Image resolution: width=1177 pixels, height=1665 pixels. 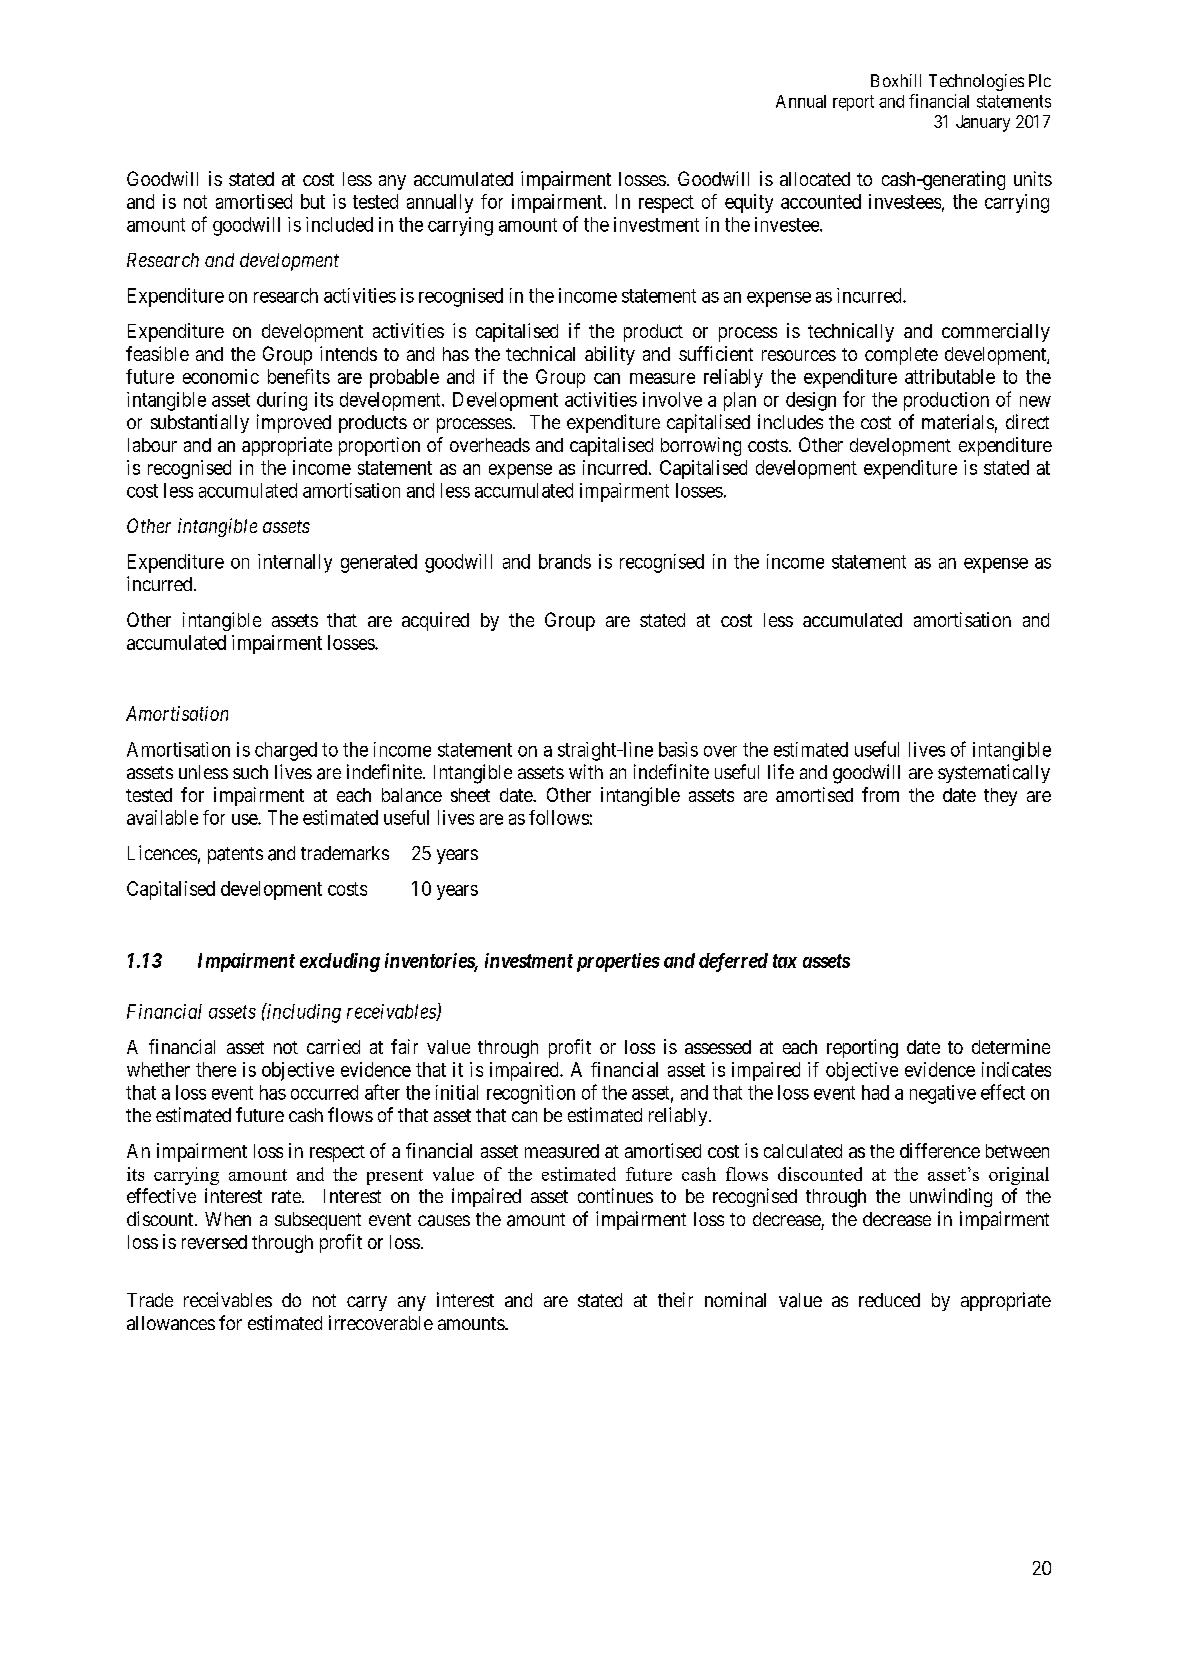 I want to click on reversed, so click(x=214, y=1242).
